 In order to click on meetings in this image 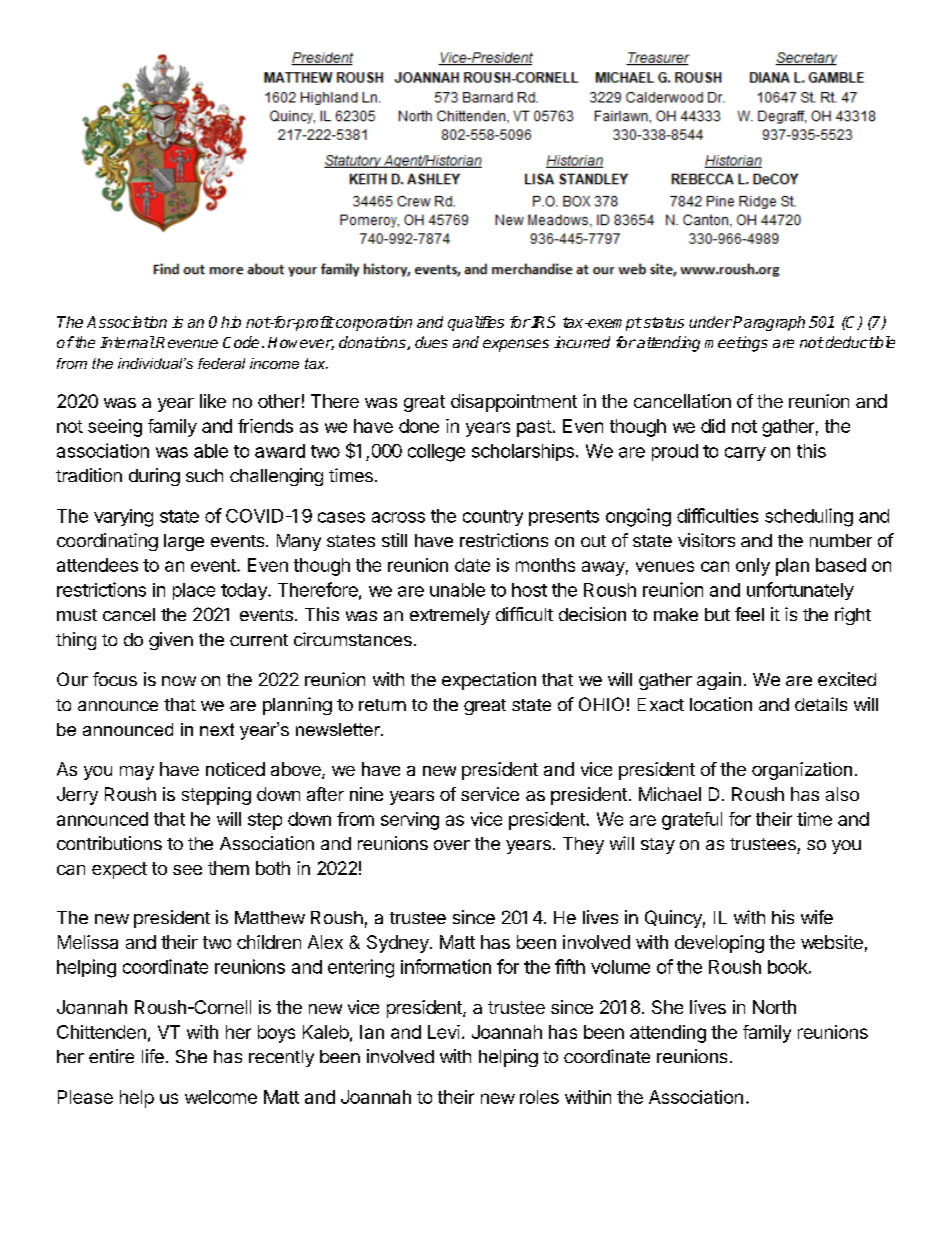, I will do `click(736, 344)`.
